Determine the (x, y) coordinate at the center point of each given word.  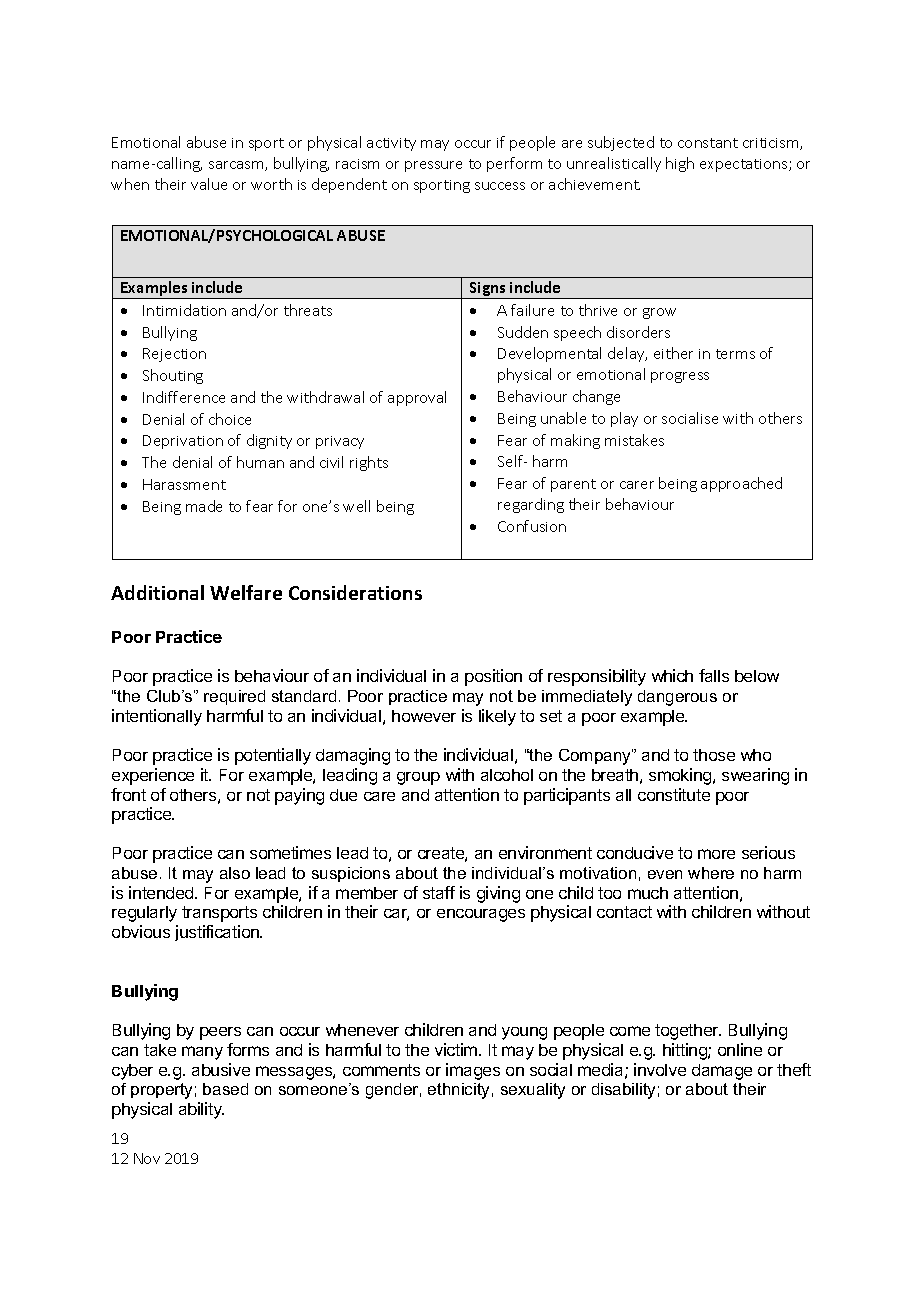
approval (417, 398)
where (711, 873)
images (473, 1071)
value (209, 184)
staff (439, 892)
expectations (745, 165)
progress (680, 377)
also (235, 873)
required (234, 697)
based (225, 1089)
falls (714, 675)
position (493, 677)
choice (230, 419)
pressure (433, 166)
